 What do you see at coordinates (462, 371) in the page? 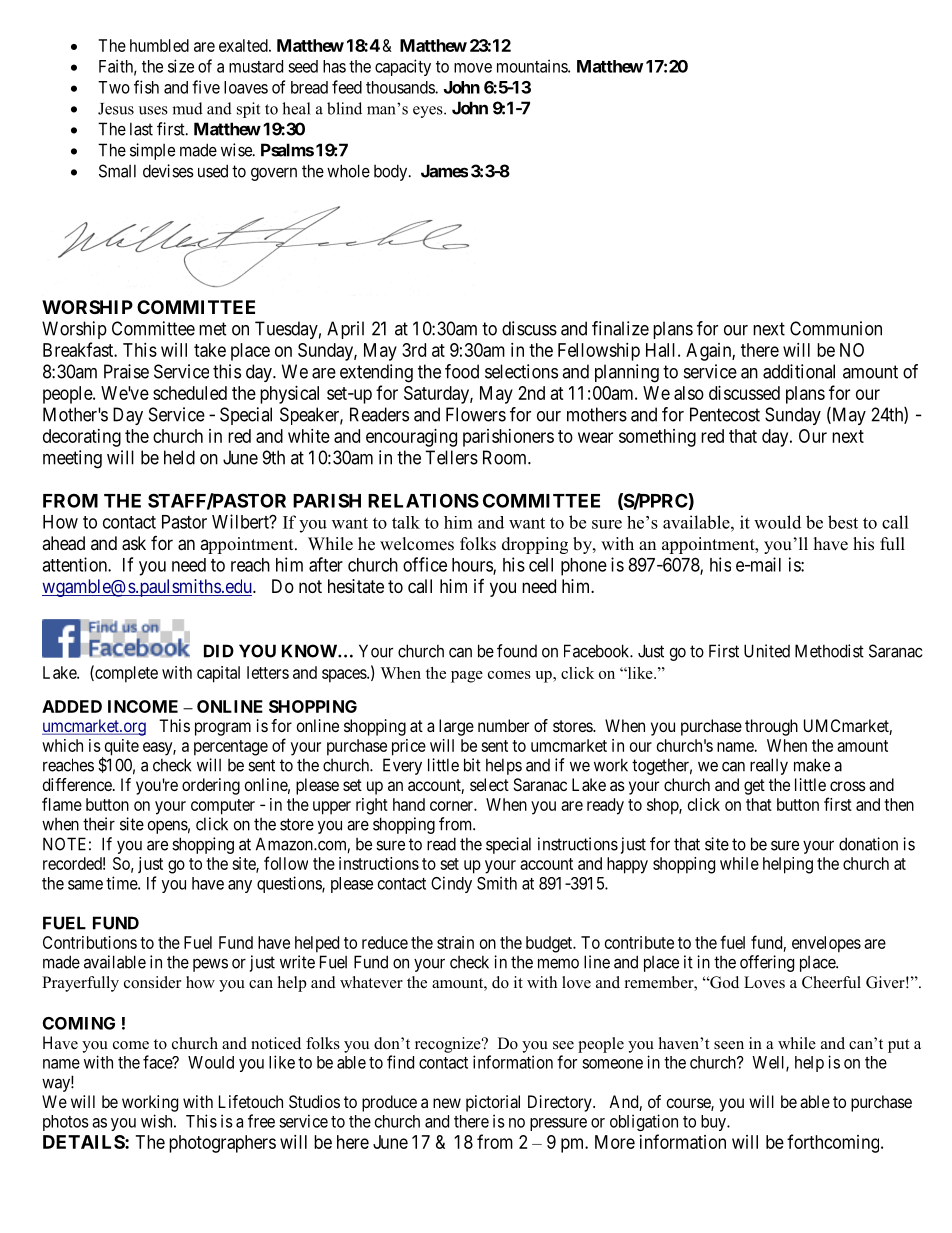
I see `food` at bounding box center [462, 371].
